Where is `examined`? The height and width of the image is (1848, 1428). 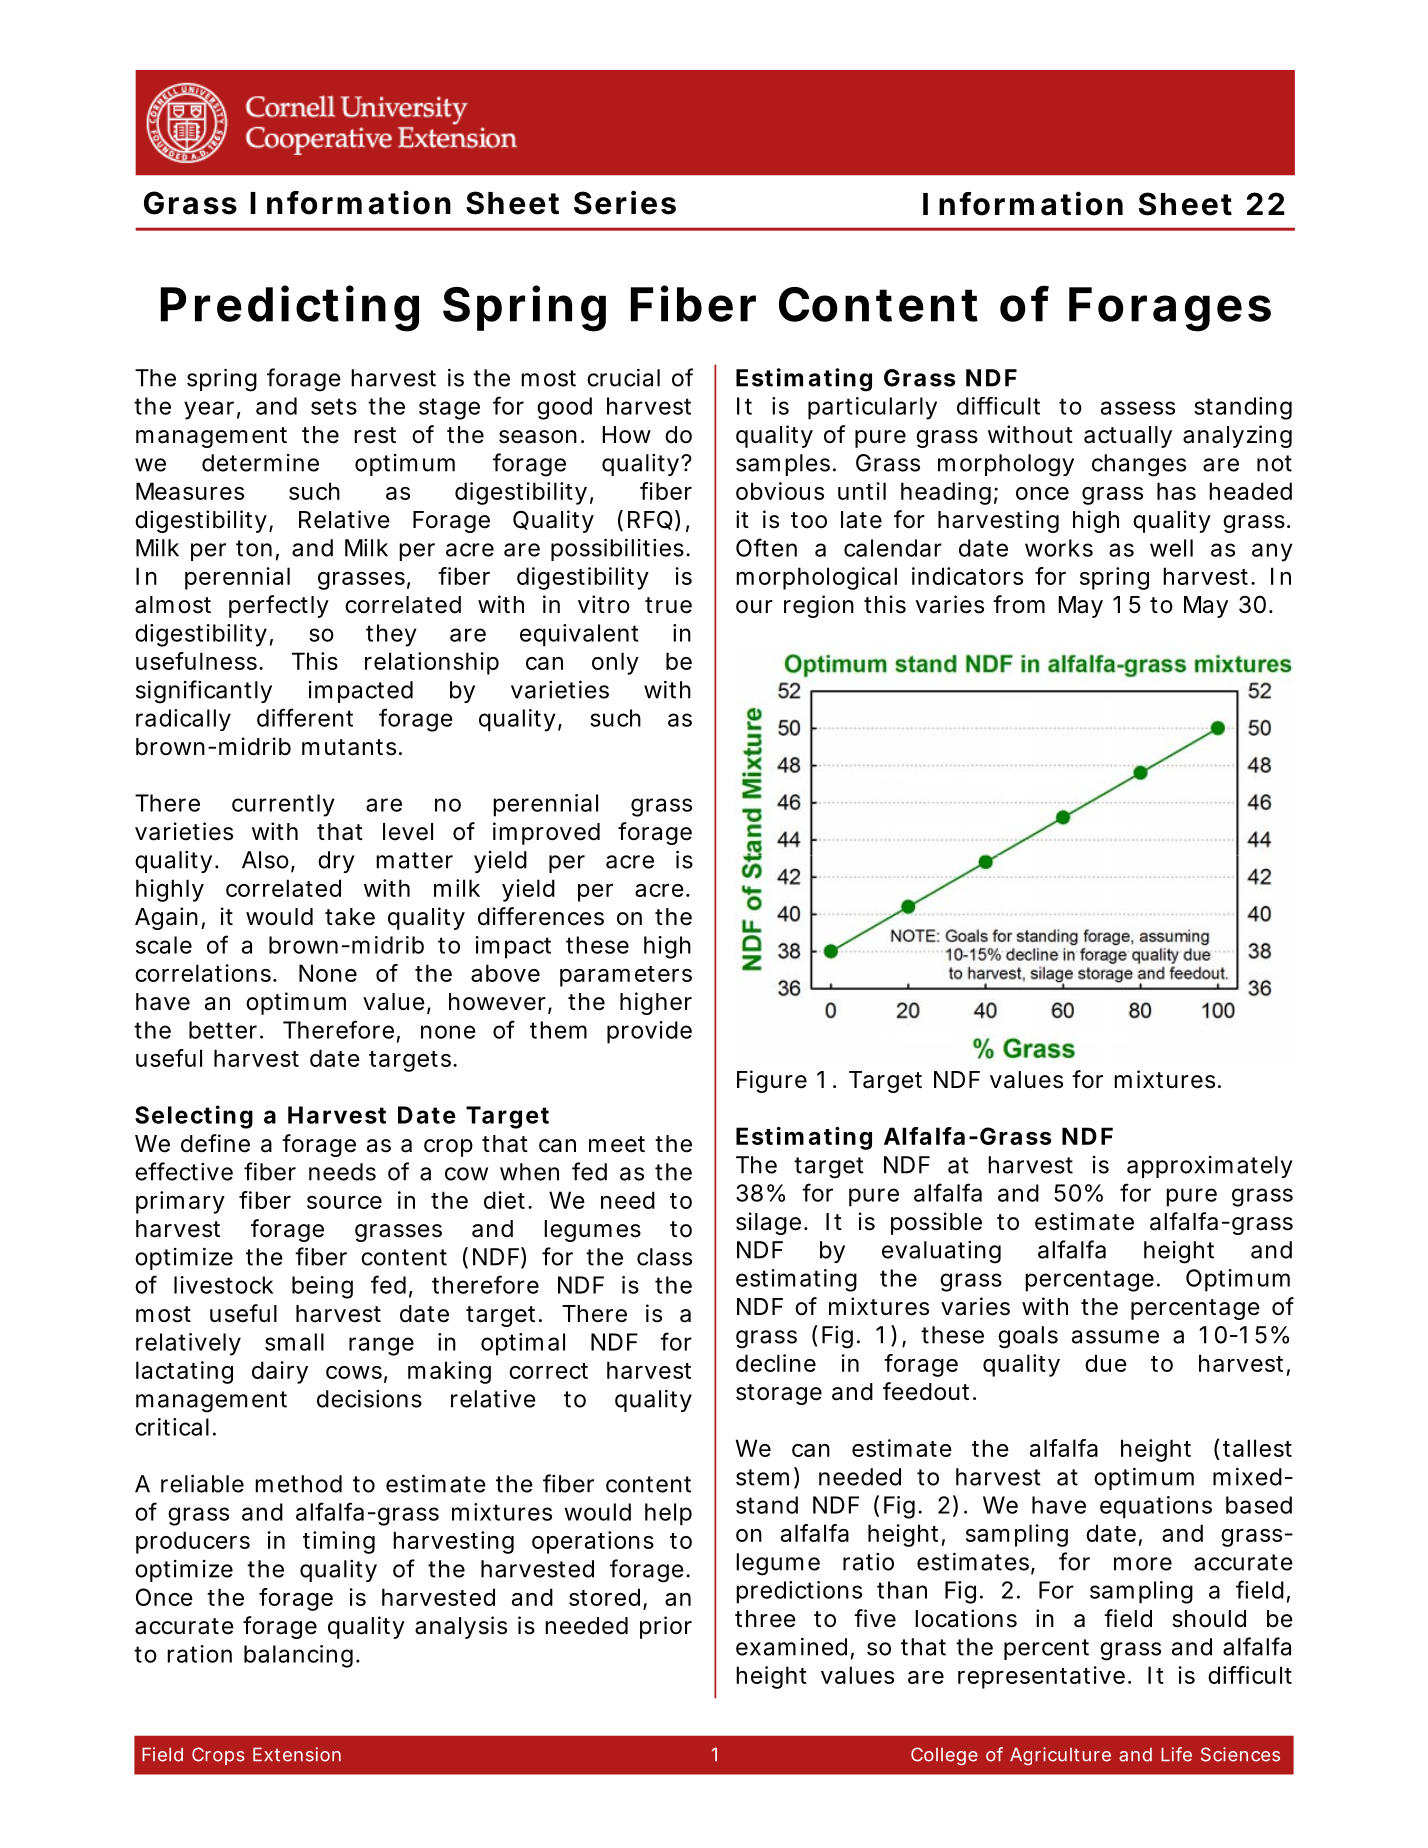 examined is located at coordinates (791, 1646).
